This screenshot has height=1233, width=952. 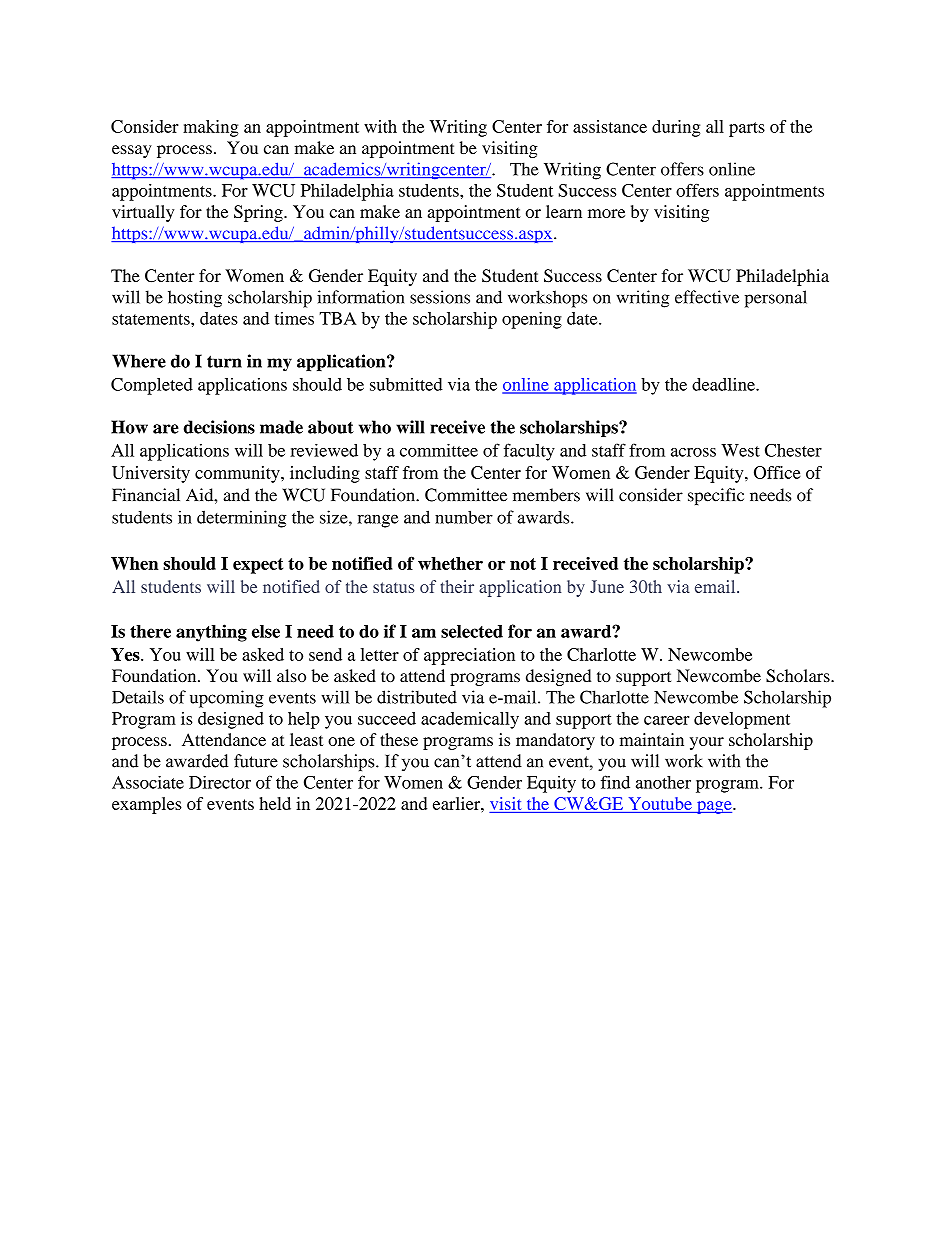 What do you see at coordinates (238, 474) in the screenshot?
I see `community` at bounding box center [238, 474].
